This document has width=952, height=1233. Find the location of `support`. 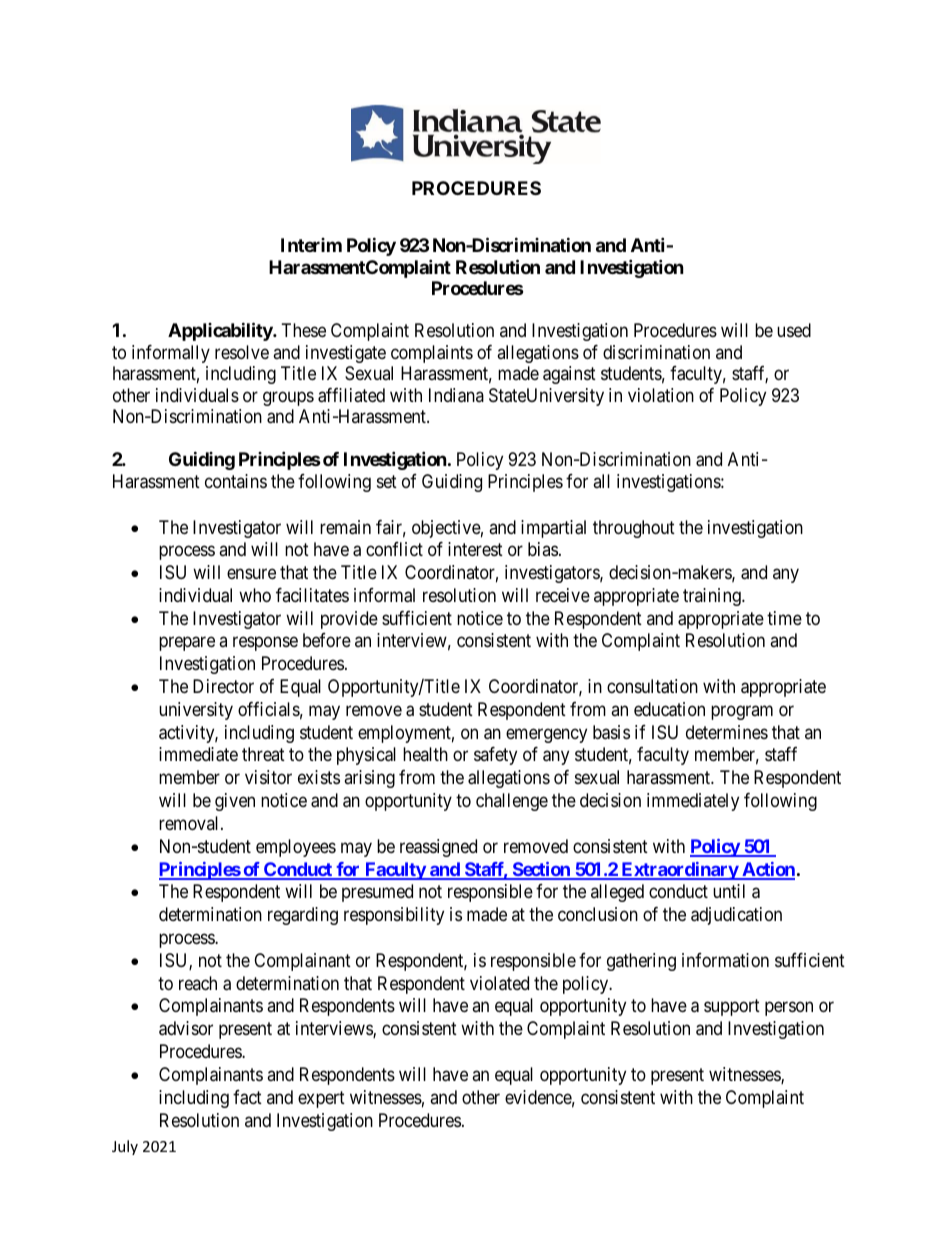

support is located at coordinates (732, 1008).
